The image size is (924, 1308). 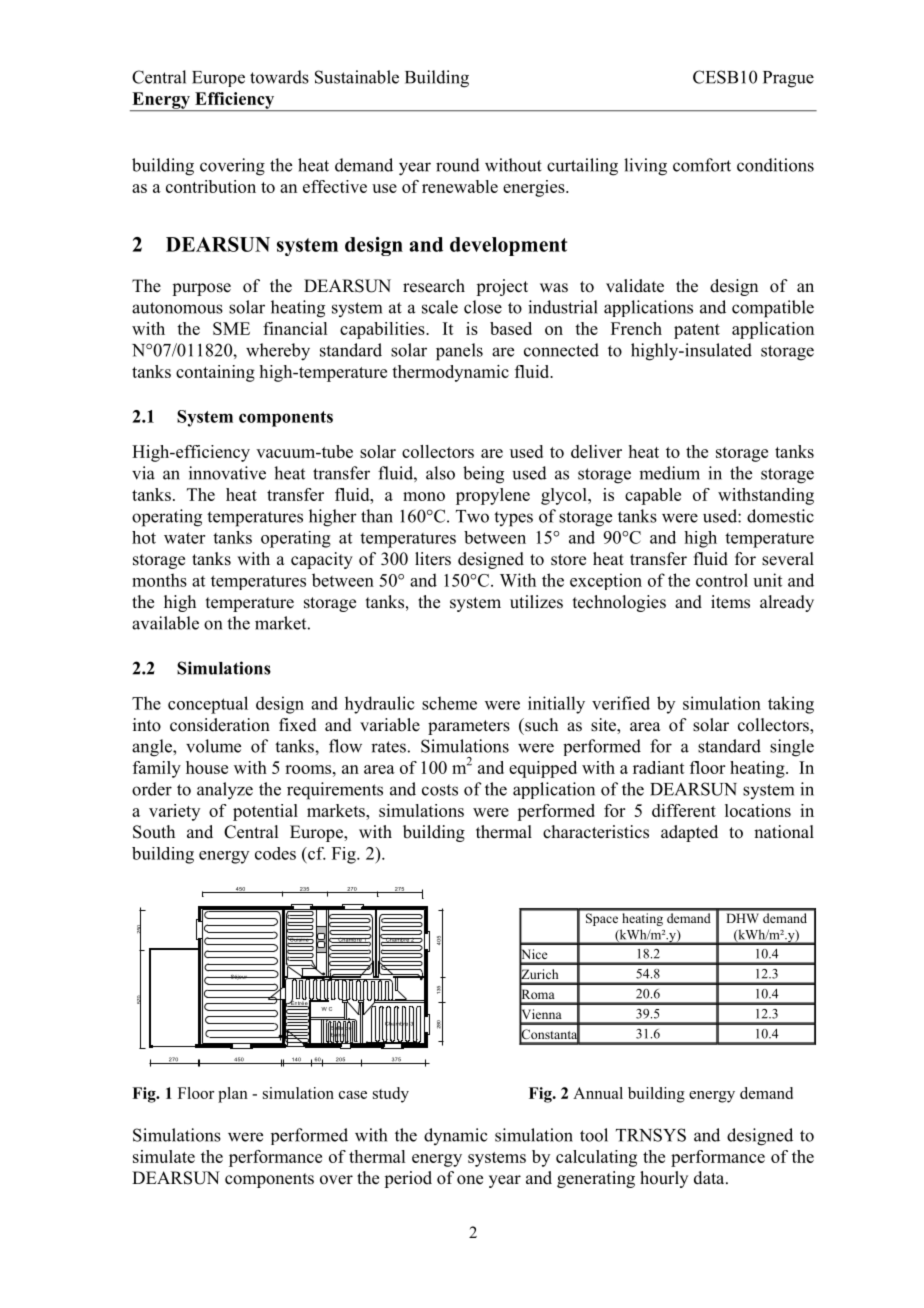 What do you see at coordinates (440, 790) in the screenshot?
I see `costs` at bounding box center [440, 790].
